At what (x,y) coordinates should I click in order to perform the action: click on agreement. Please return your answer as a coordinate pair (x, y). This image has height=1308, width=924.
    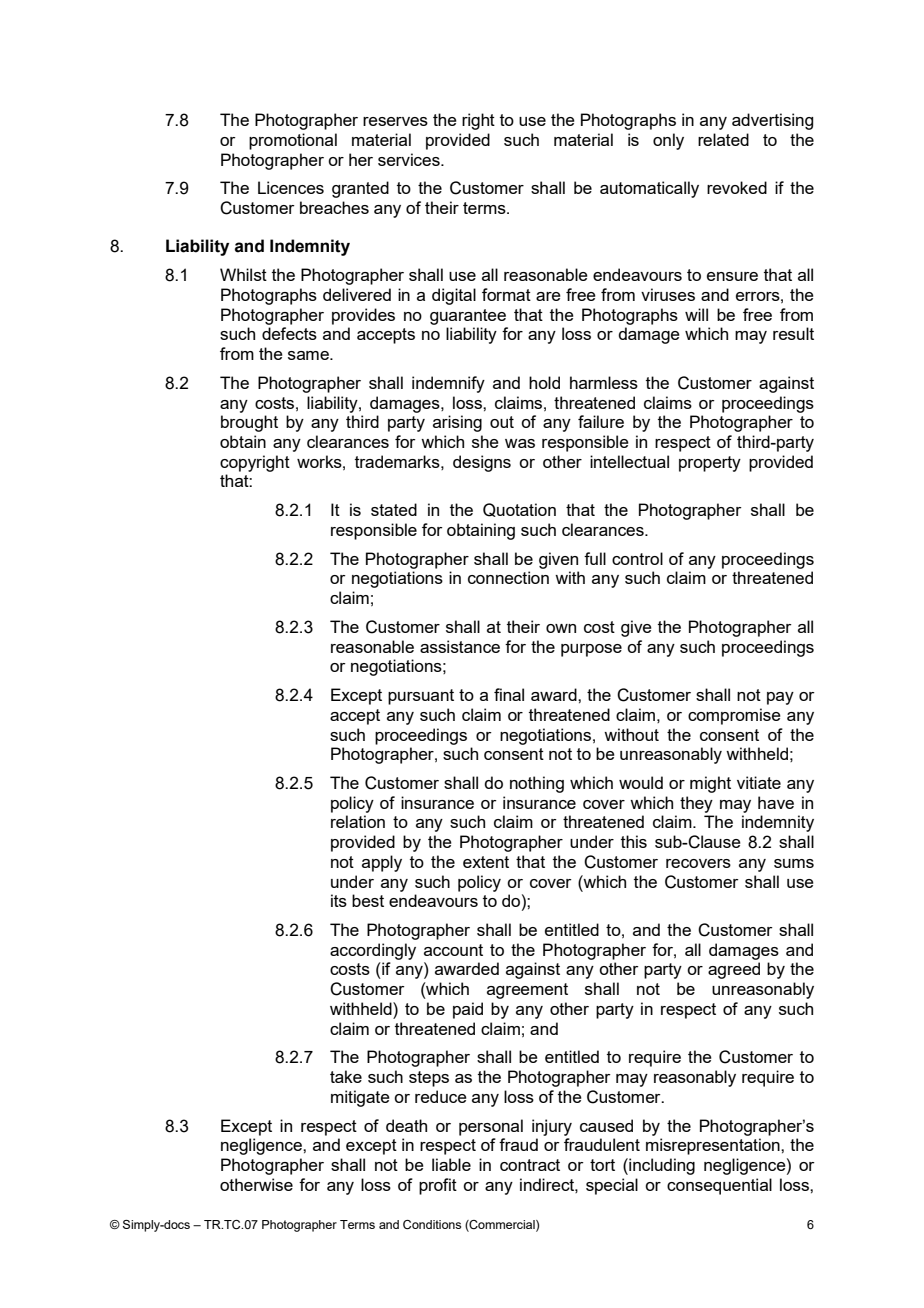
    Looking at the image, I should click on (527, 991).
